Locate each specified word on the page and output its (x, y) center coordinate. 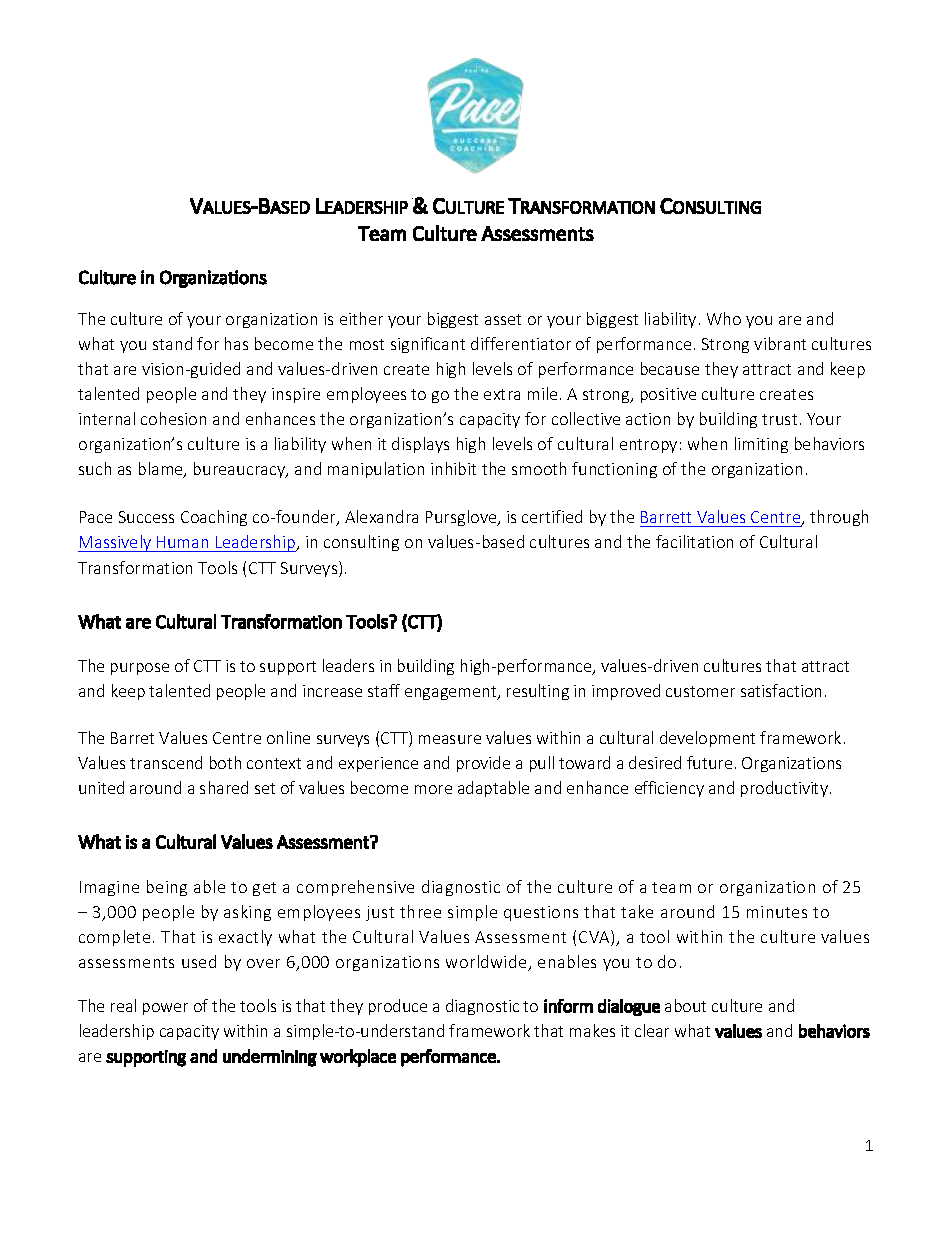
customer (700, 691)
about (685, 1005)
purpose (140, 669)
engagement (452, 693)
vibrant (780, 343)
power (165, 1009)
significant (428, 345)
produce (398, 1007)
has (236, 343)
